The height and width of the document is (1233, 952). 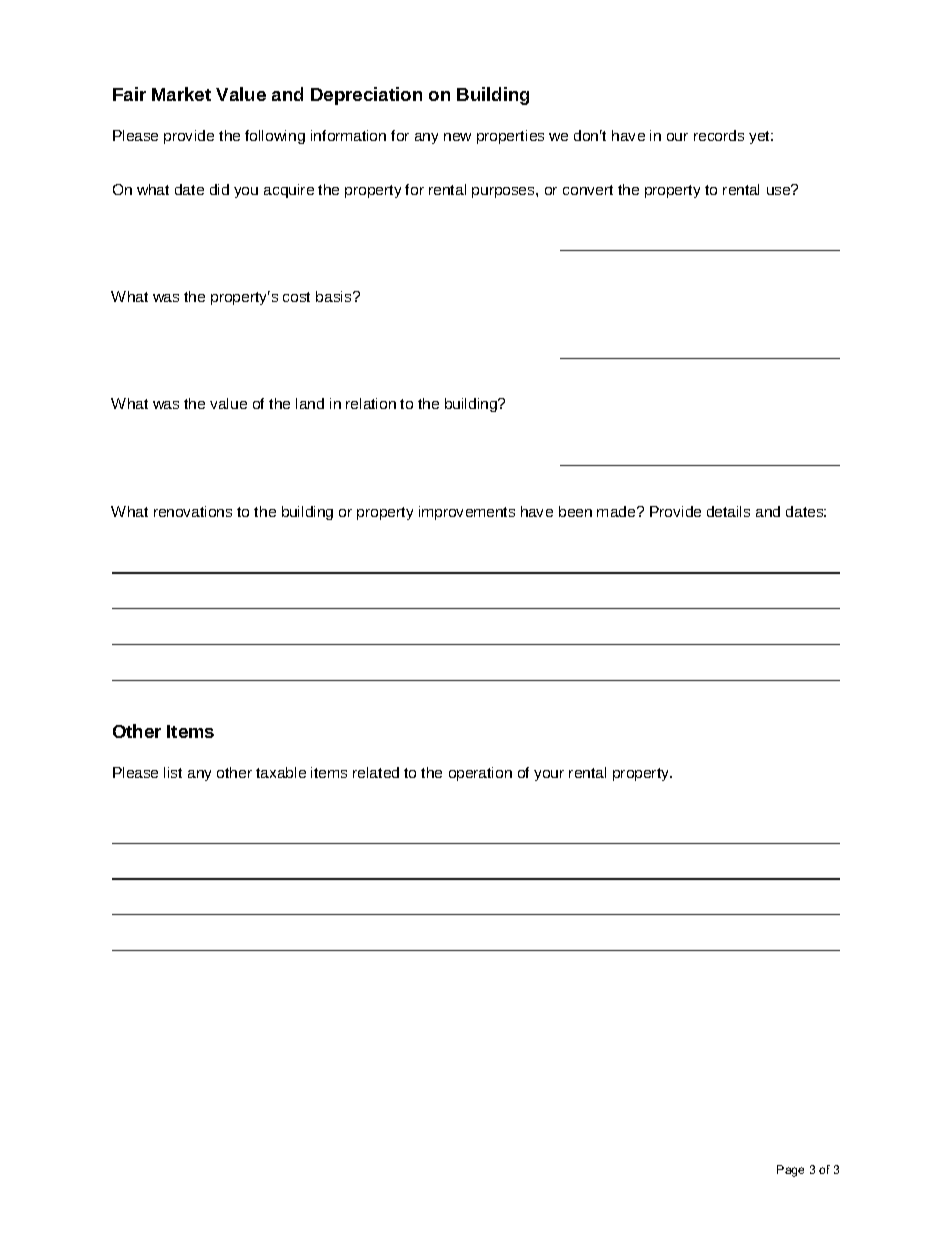 I want to click on improvements, so click(x=467, y=513).
